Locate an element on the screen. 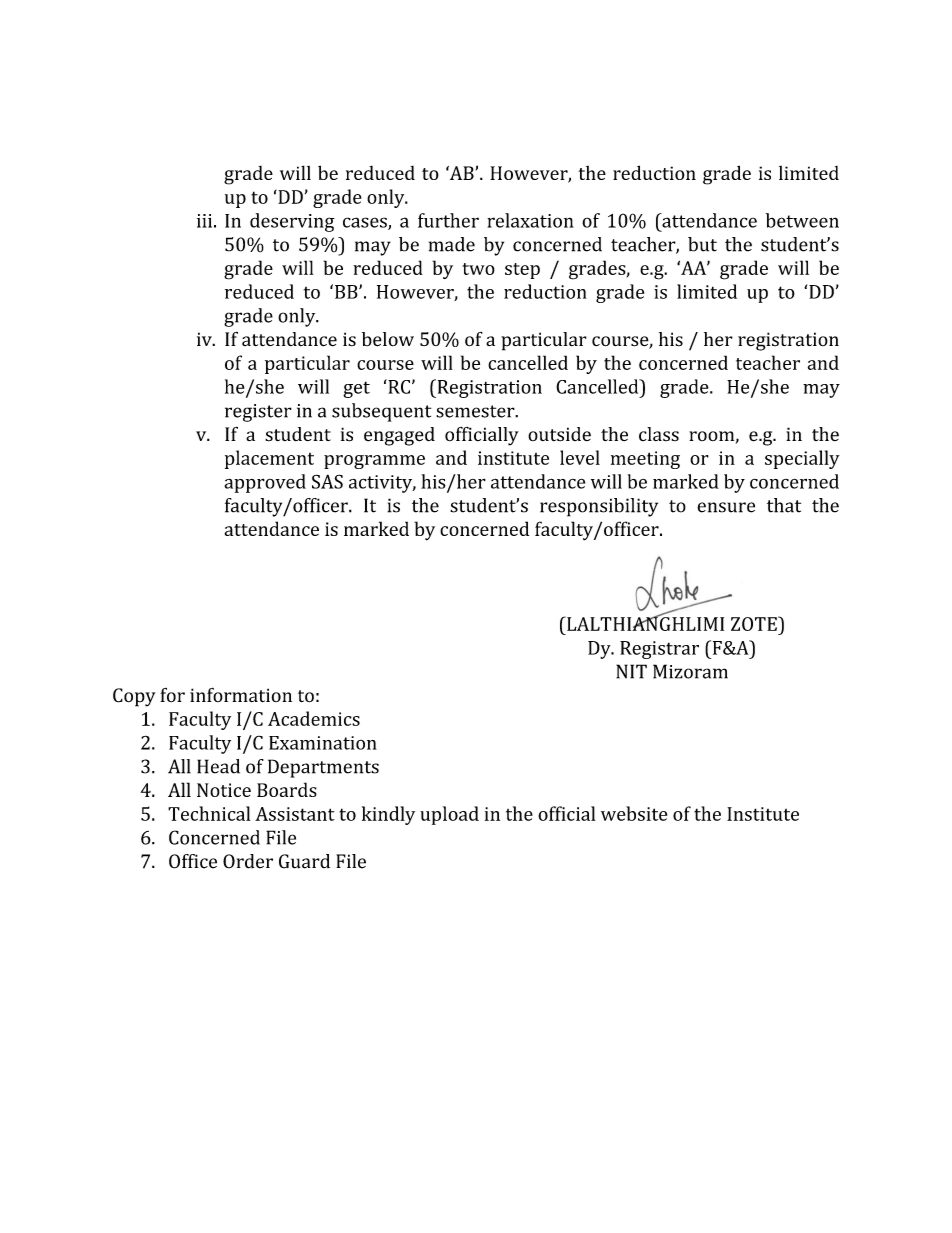 This screenshot has height=1233, width=952. class is located at coordinates (659, 434).
